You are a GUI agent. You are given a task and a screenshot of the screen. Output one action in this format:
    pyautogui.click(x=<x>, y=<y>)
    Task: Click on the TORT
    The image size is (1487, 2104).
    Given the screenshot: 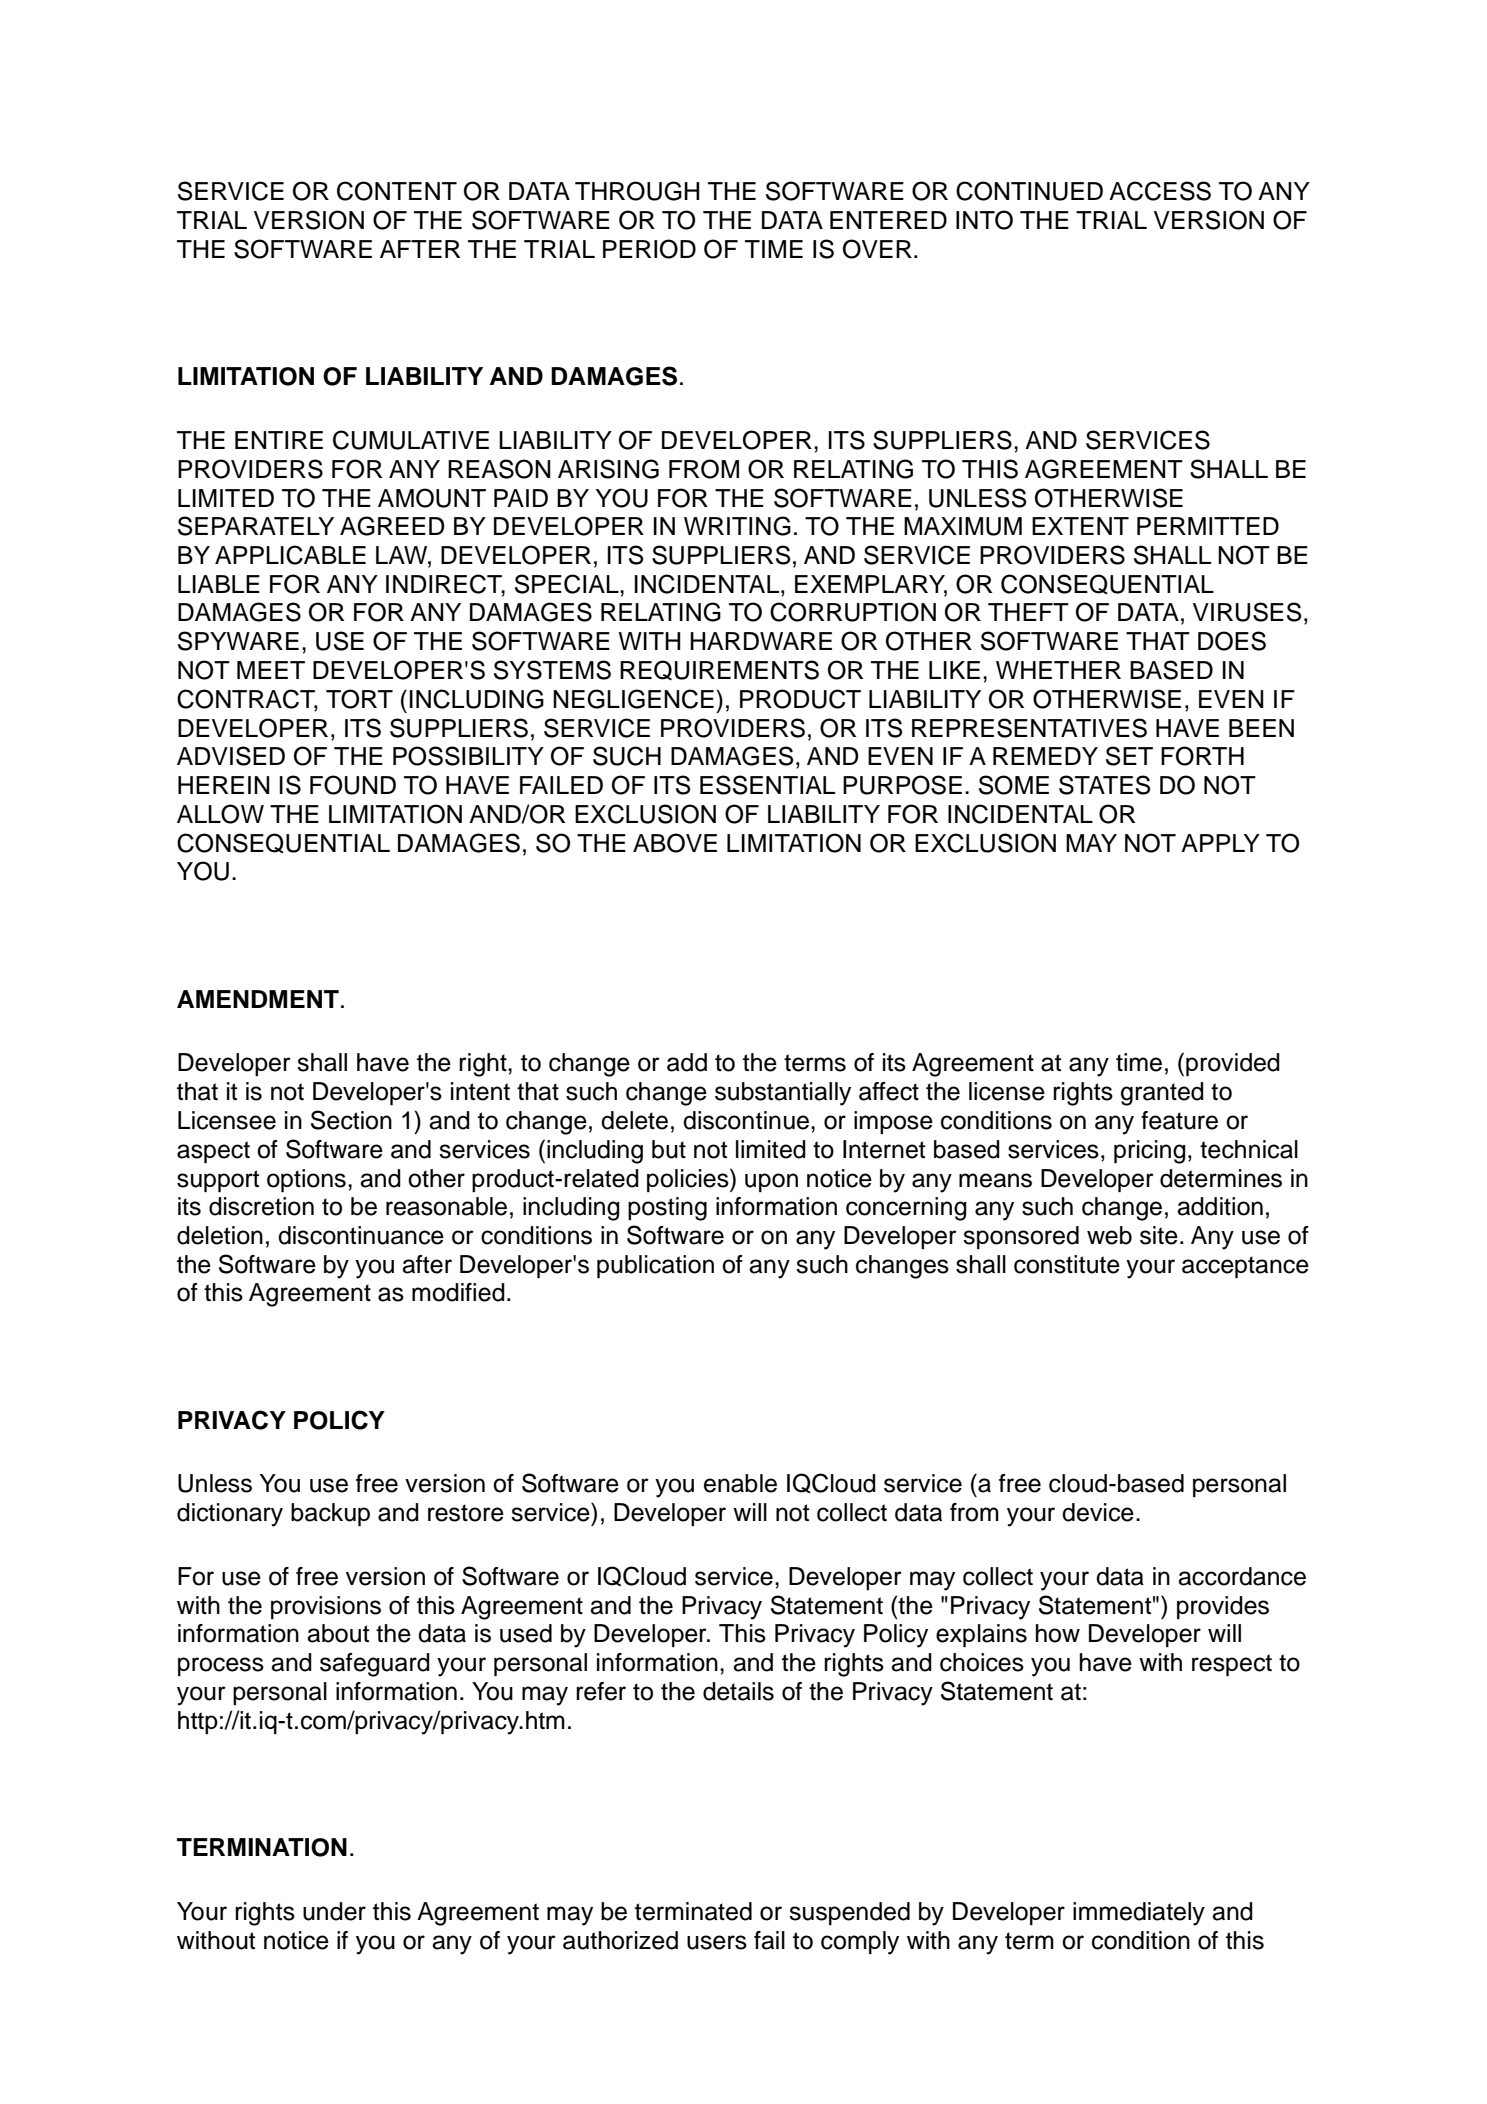 What is the action you would take?
    pyautogui.click(x=359, y=699)
